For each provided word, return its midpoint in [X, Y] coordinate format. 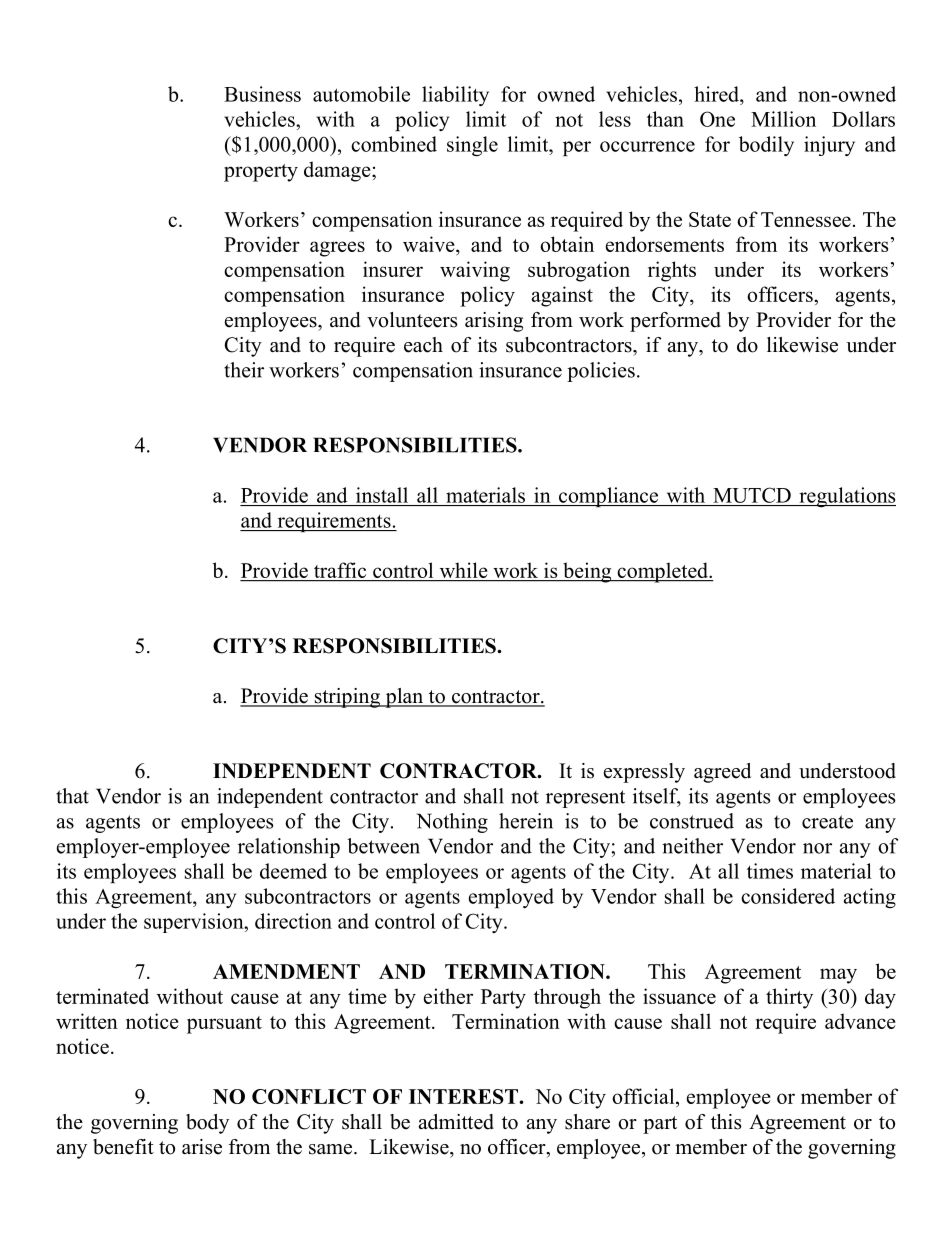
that [72, 796]
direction [293, 921]
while [463, 570]
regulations [846, 497]
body [207, 1124]
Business [262, 94]
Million [783, 119]
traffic [340, 570]
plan [404, 698]
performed [675, 322]
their [244, 370]
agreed [722, 773]
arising [494, 322]
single [472, 146]
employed [511, 898]
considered [788, 896]
